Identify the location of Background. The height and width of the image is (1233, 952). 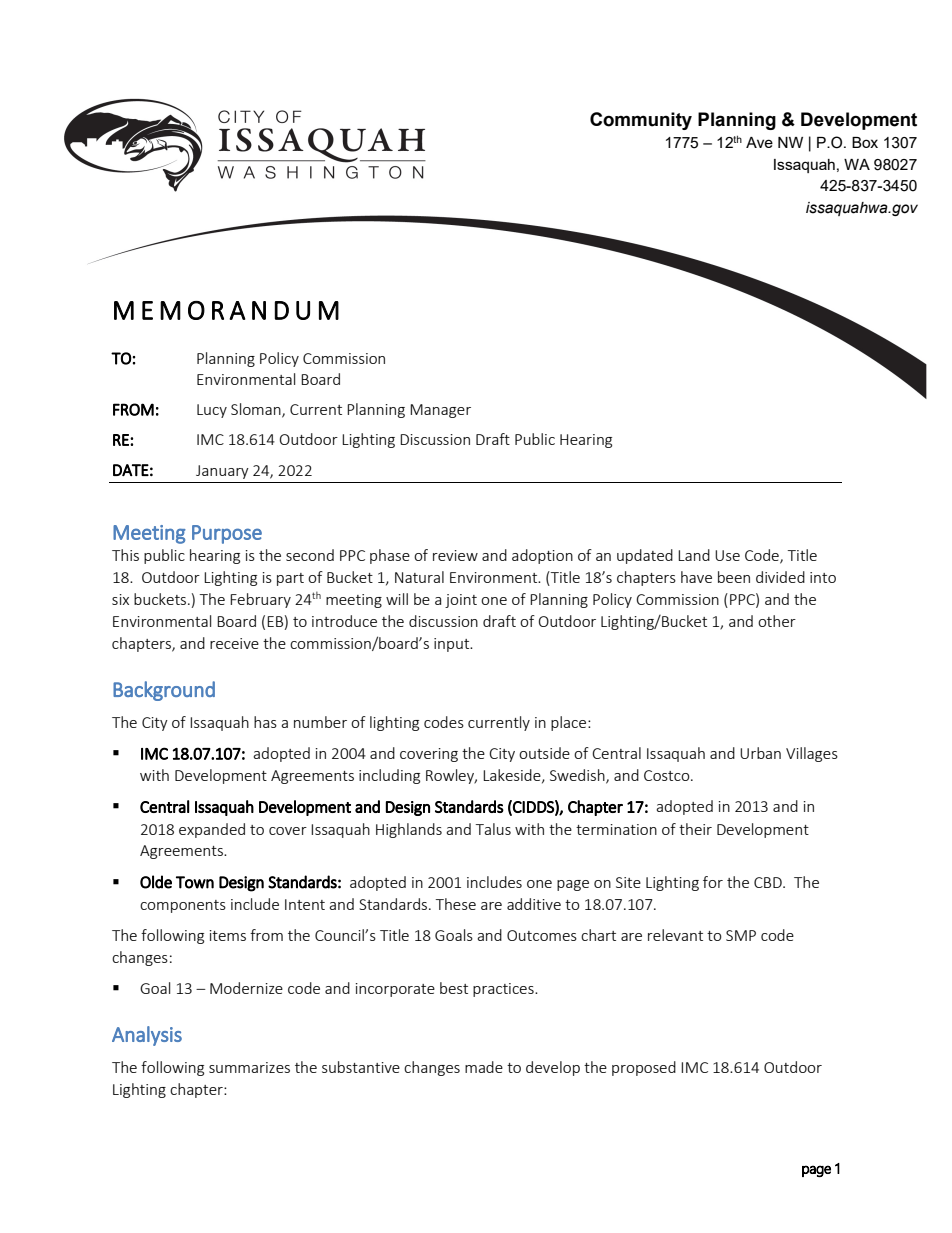
(164, 691).
